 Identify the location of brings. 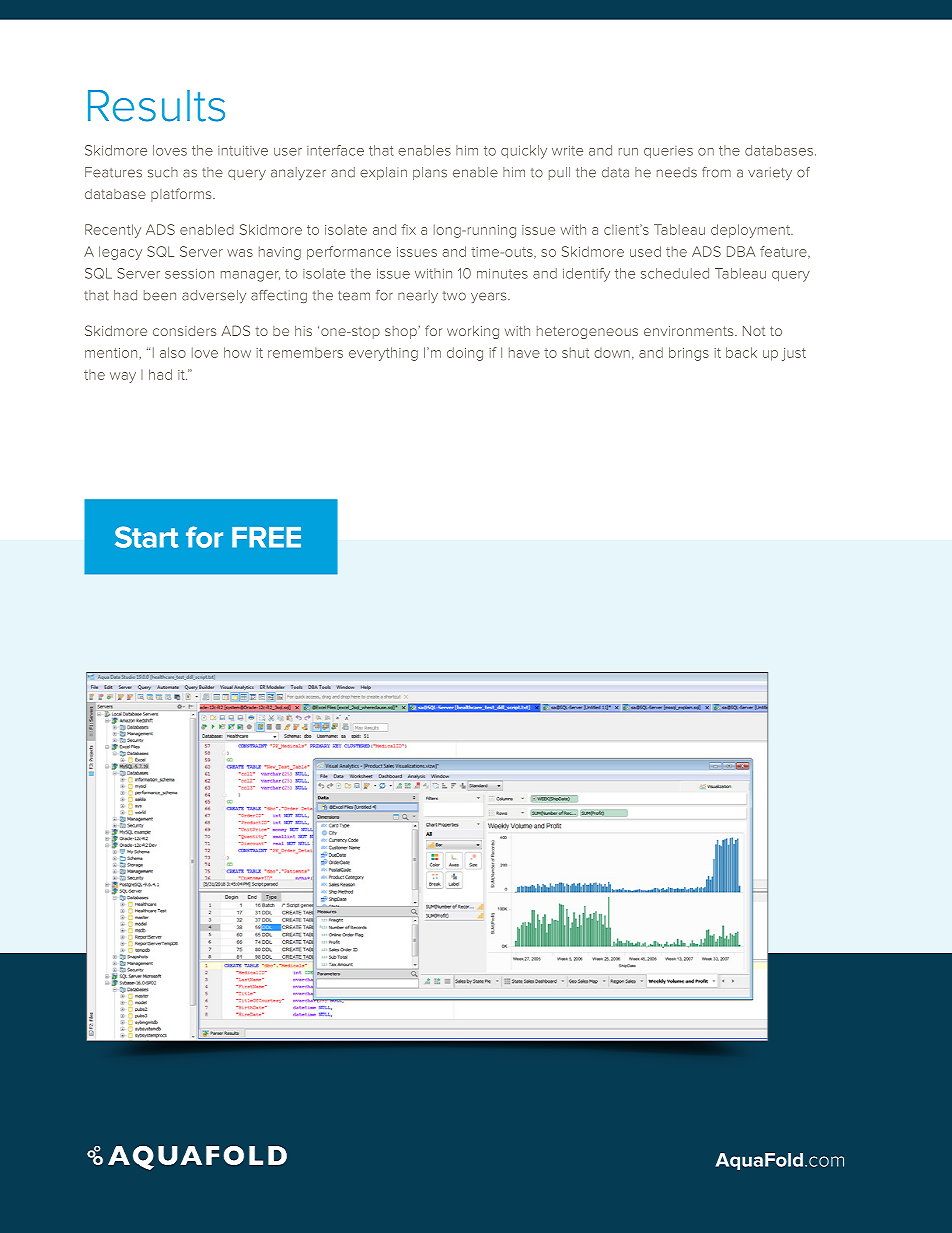
(689, 354).
